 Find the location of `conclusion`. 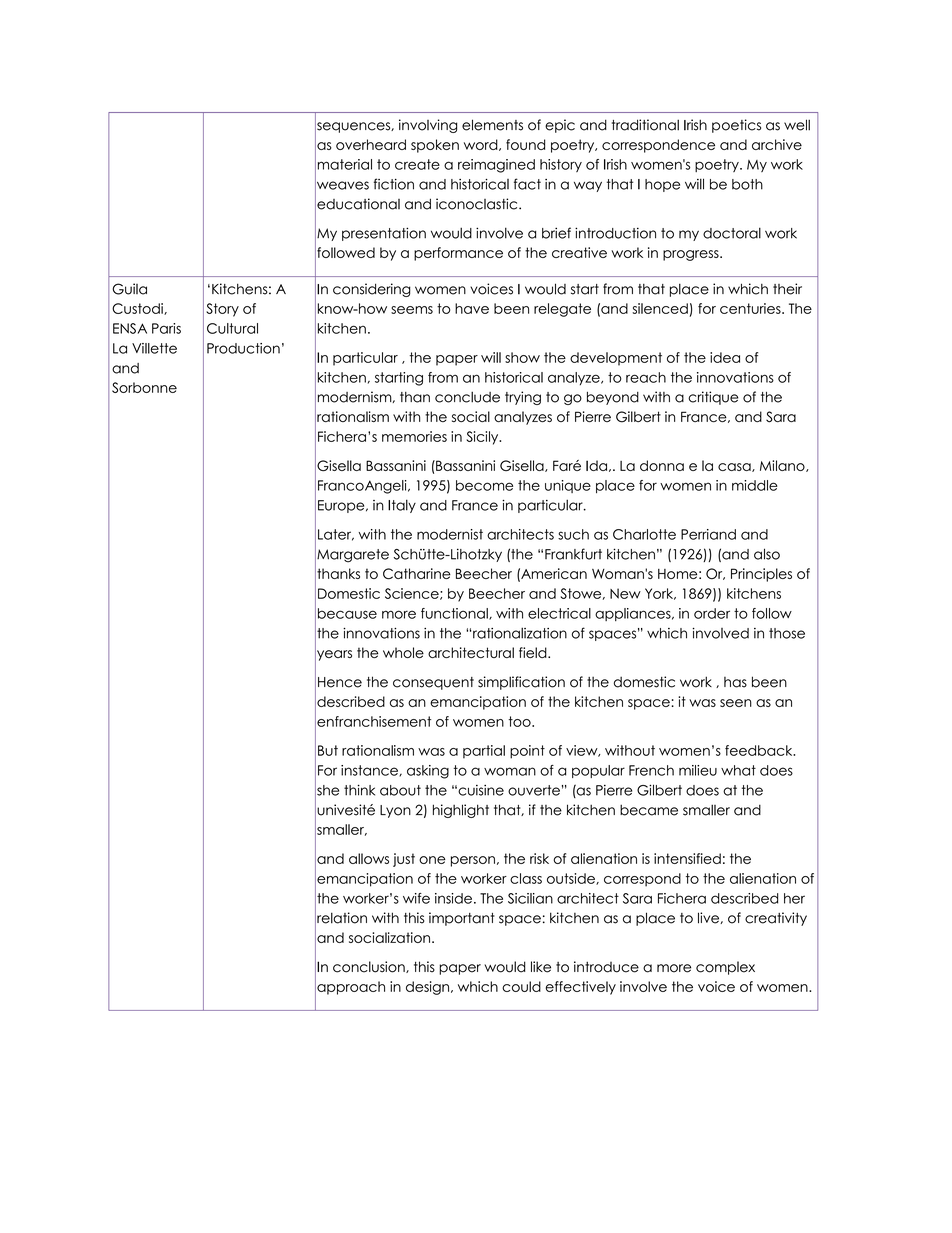

conclusion is located at coordinates (370, 967).
